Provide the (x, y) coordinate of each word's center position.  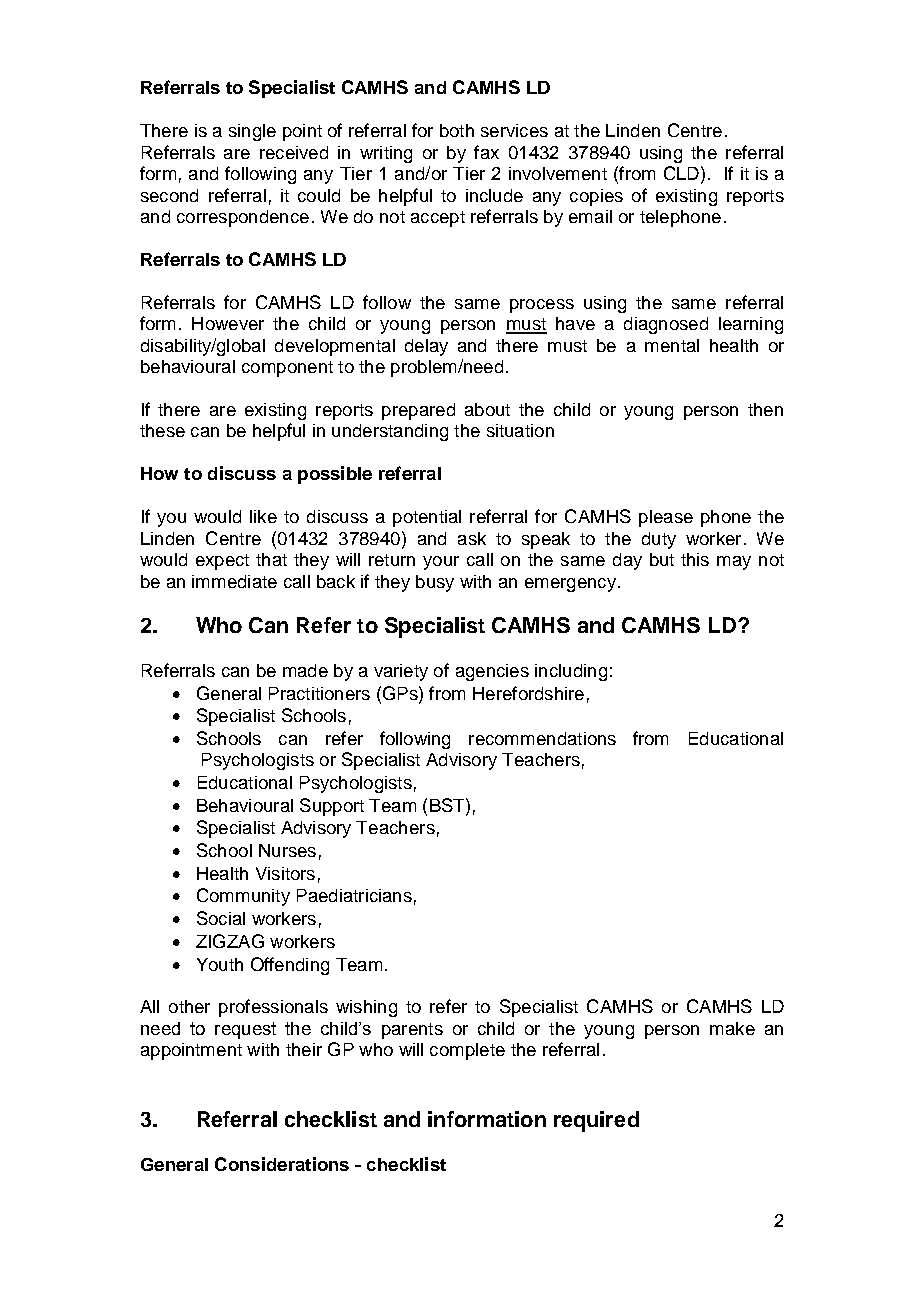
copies (596, 197)
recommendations (542, 738)
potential (427, 518)
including (571, 672)
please (666, 518)
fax (486, 152)
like (263, 516)
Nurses (287, 850)
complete (467, 1051)
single (252, 132)
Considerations (282, 1164)
